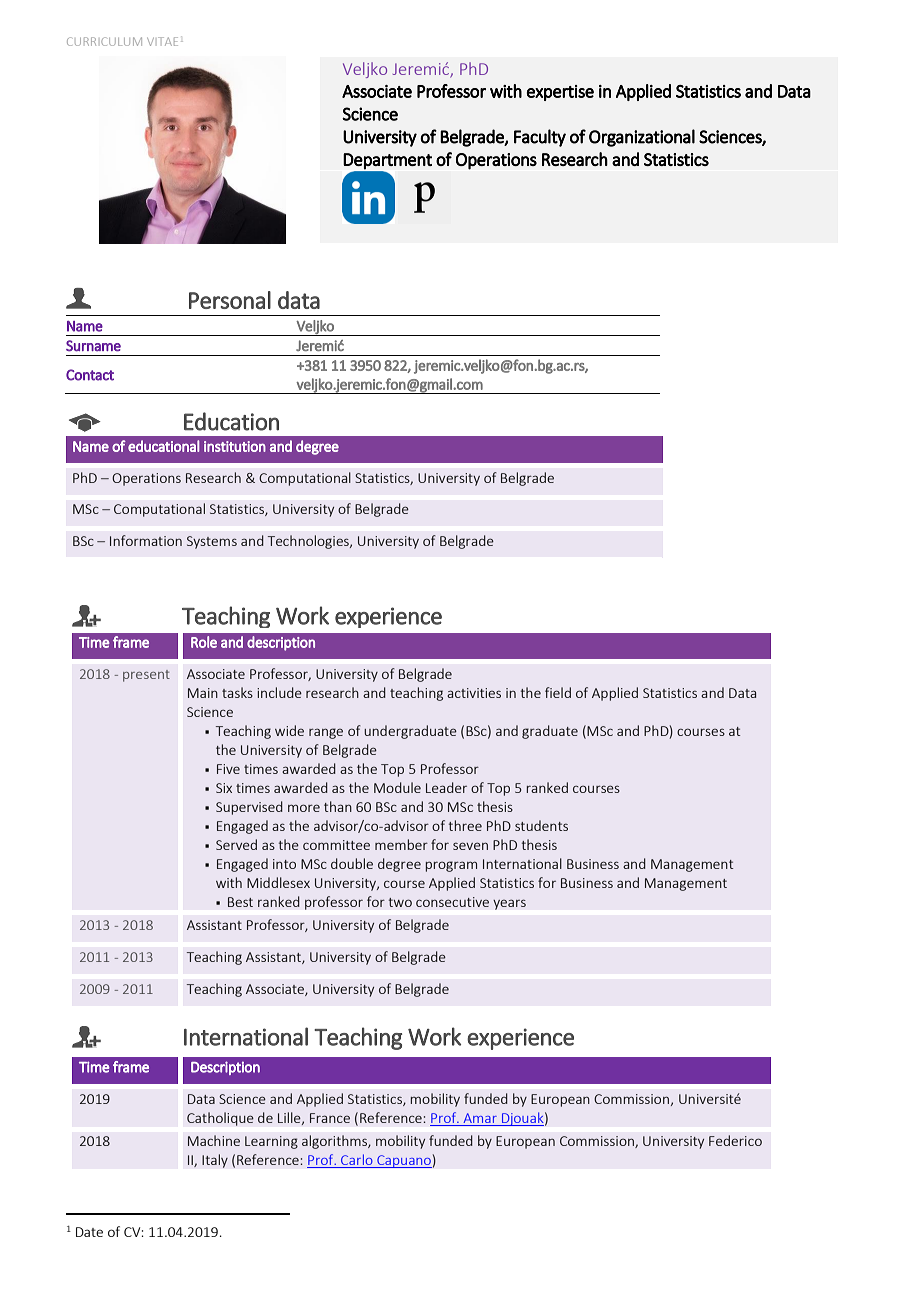 This page has height=1307, width=924. Describe the element at coordinates (215, 1161) in the page. I see `Italy` at that location.
